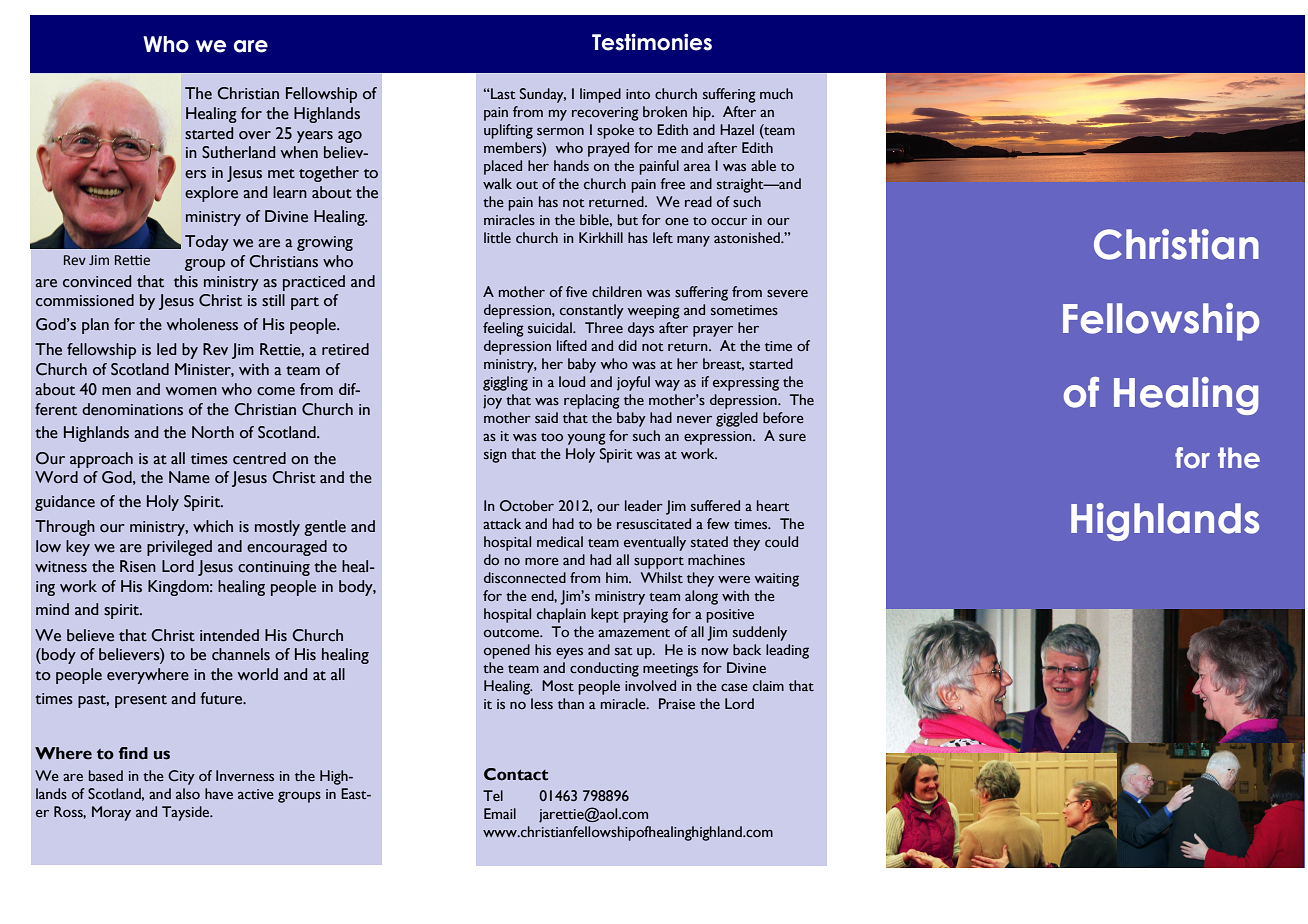 Image resolution: width=1308 pixels, height=924 pixels. I want to click on sign, so click(495, 456).
